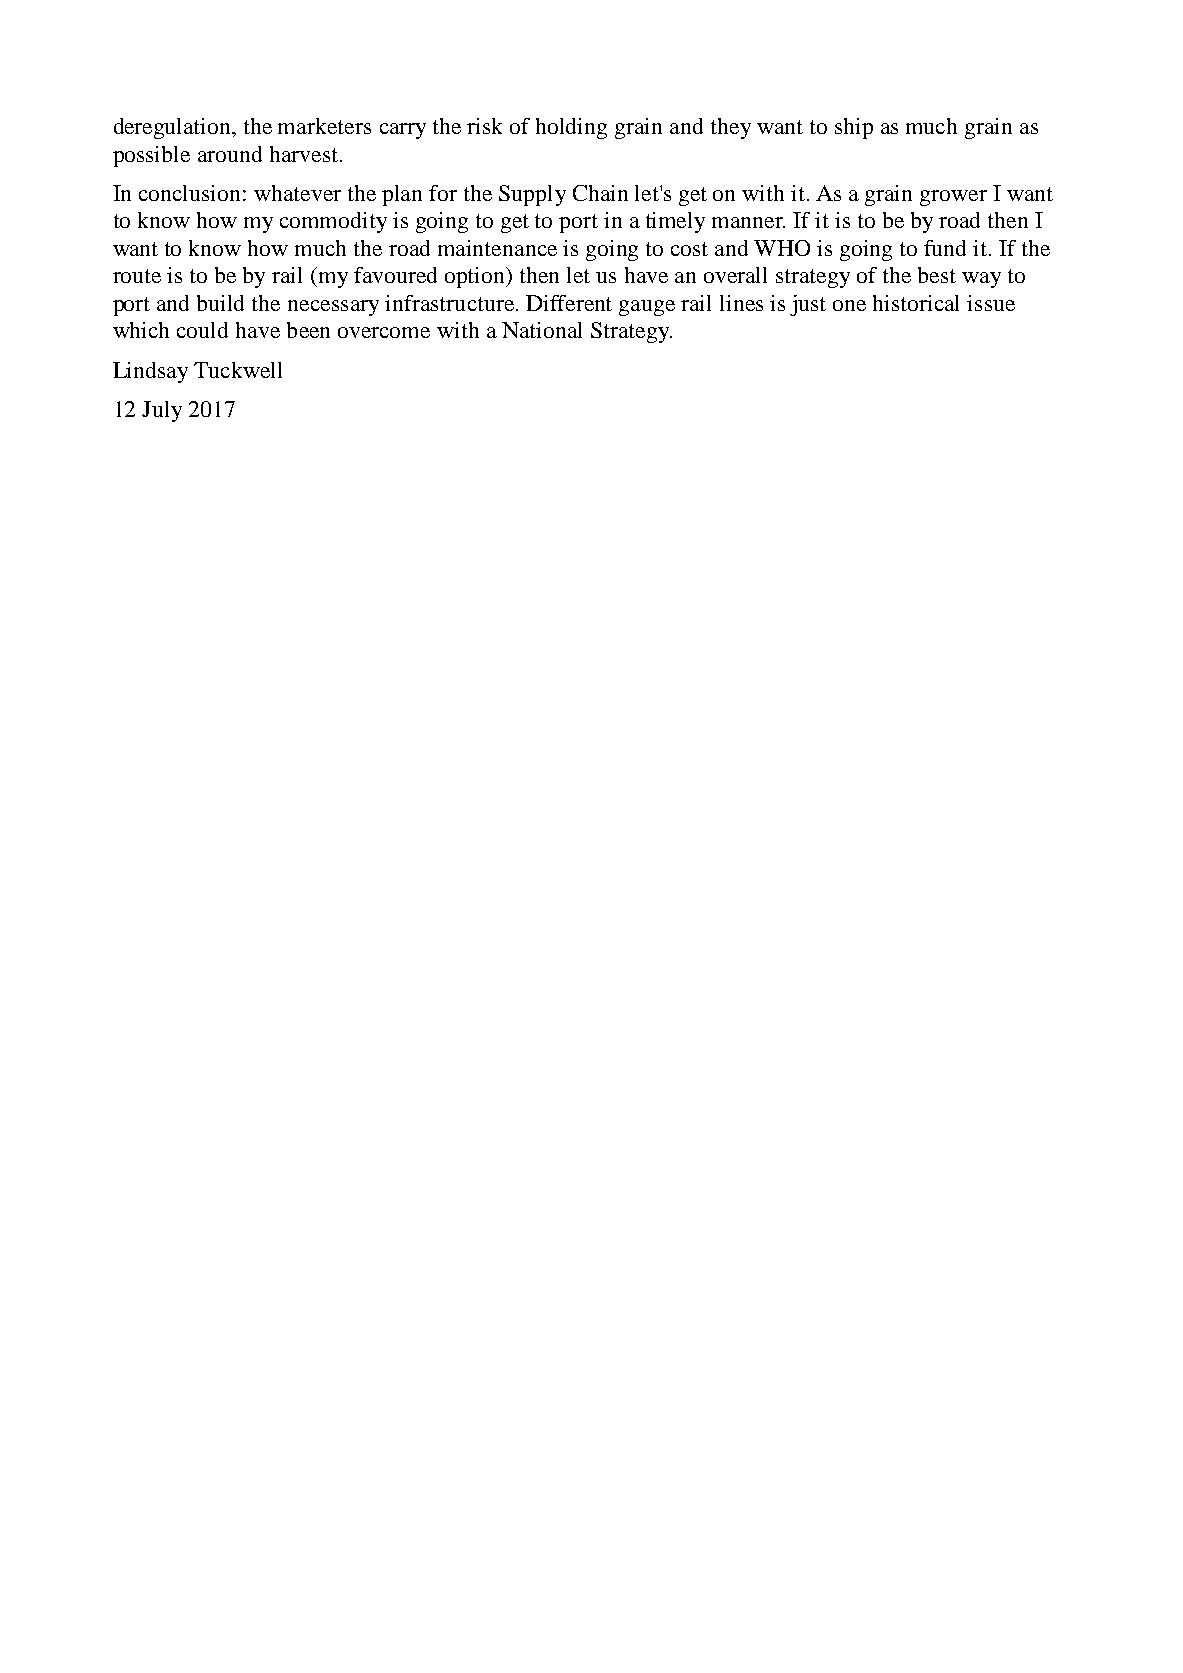  I want to click on route, so click(137, 276).
